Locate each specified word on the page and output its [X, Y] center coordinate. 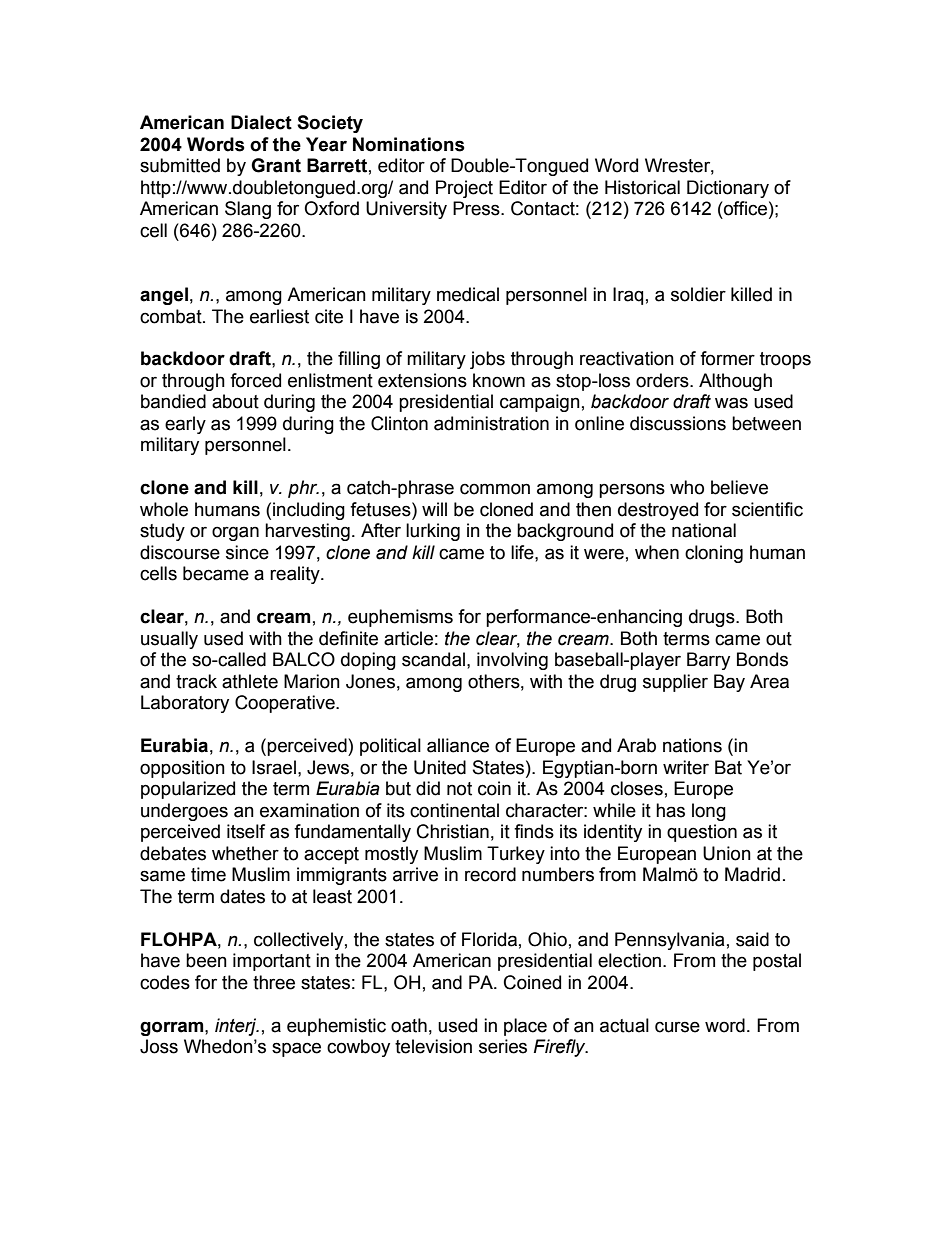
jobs [487, 360]
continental [454, 810]
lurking [433, 532]
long [709, 812]
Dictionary [728, 189]
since [247, 552]
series [503, 1046]
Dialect [261, 122]
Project [464, 189]
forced [255, 380]
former [727, 358]
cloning [714, 554]
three [274, 982]
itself [246, 831]
